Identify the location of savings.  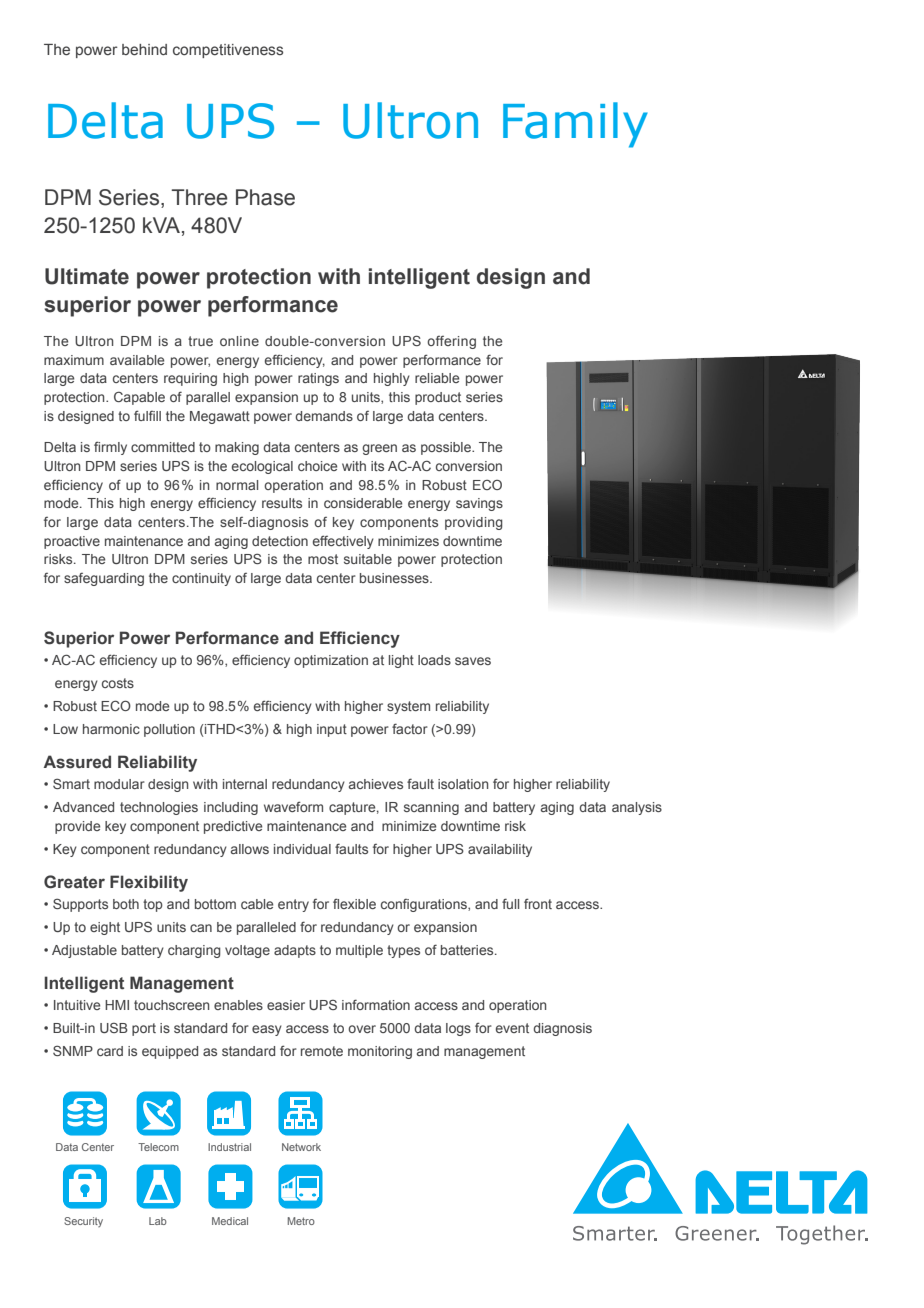
(479, 504).
